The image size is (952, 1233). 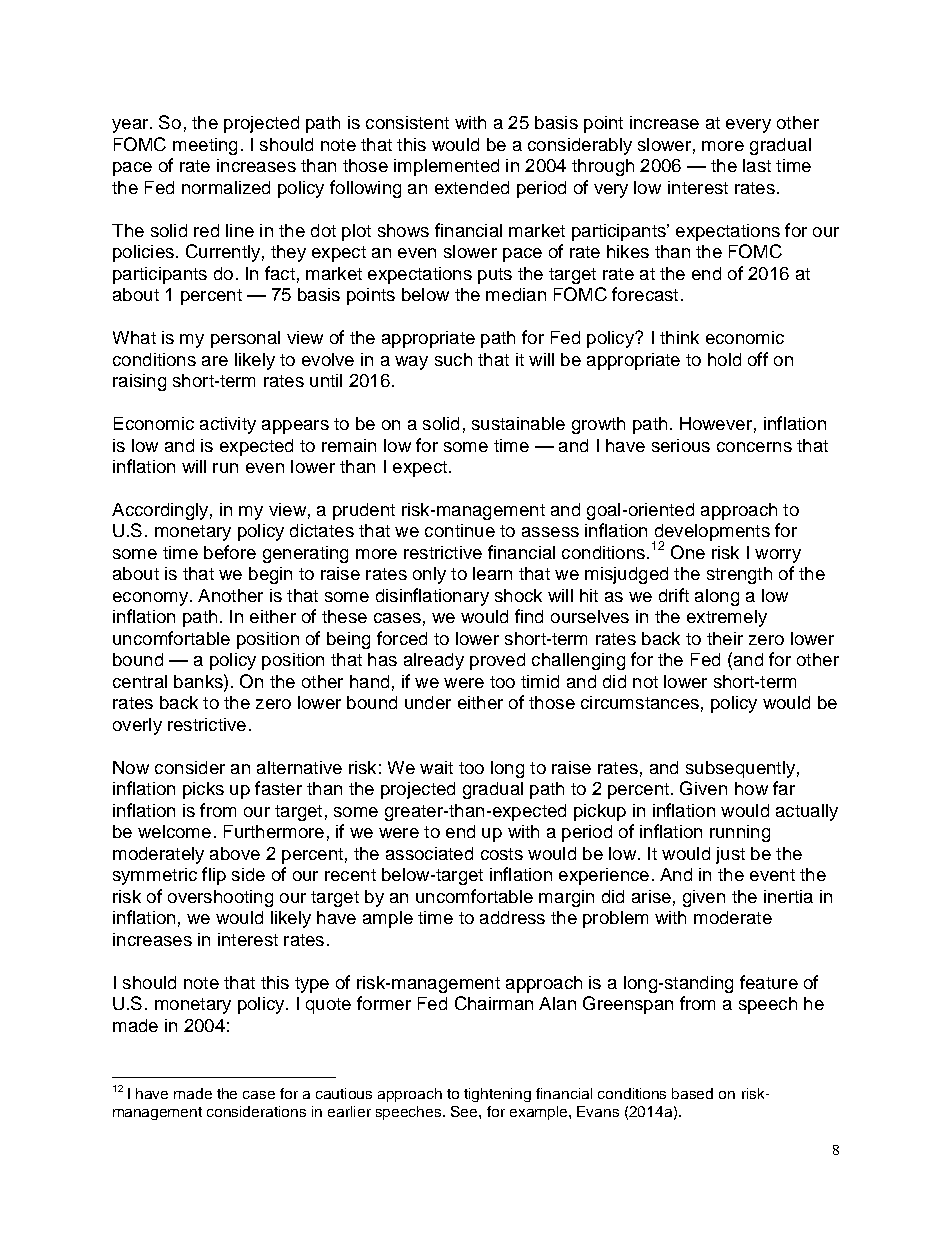 What do you see at coordinates (497, 1095) in the screenshot?
I see `tightening` at bounding box center [497, 1095].
